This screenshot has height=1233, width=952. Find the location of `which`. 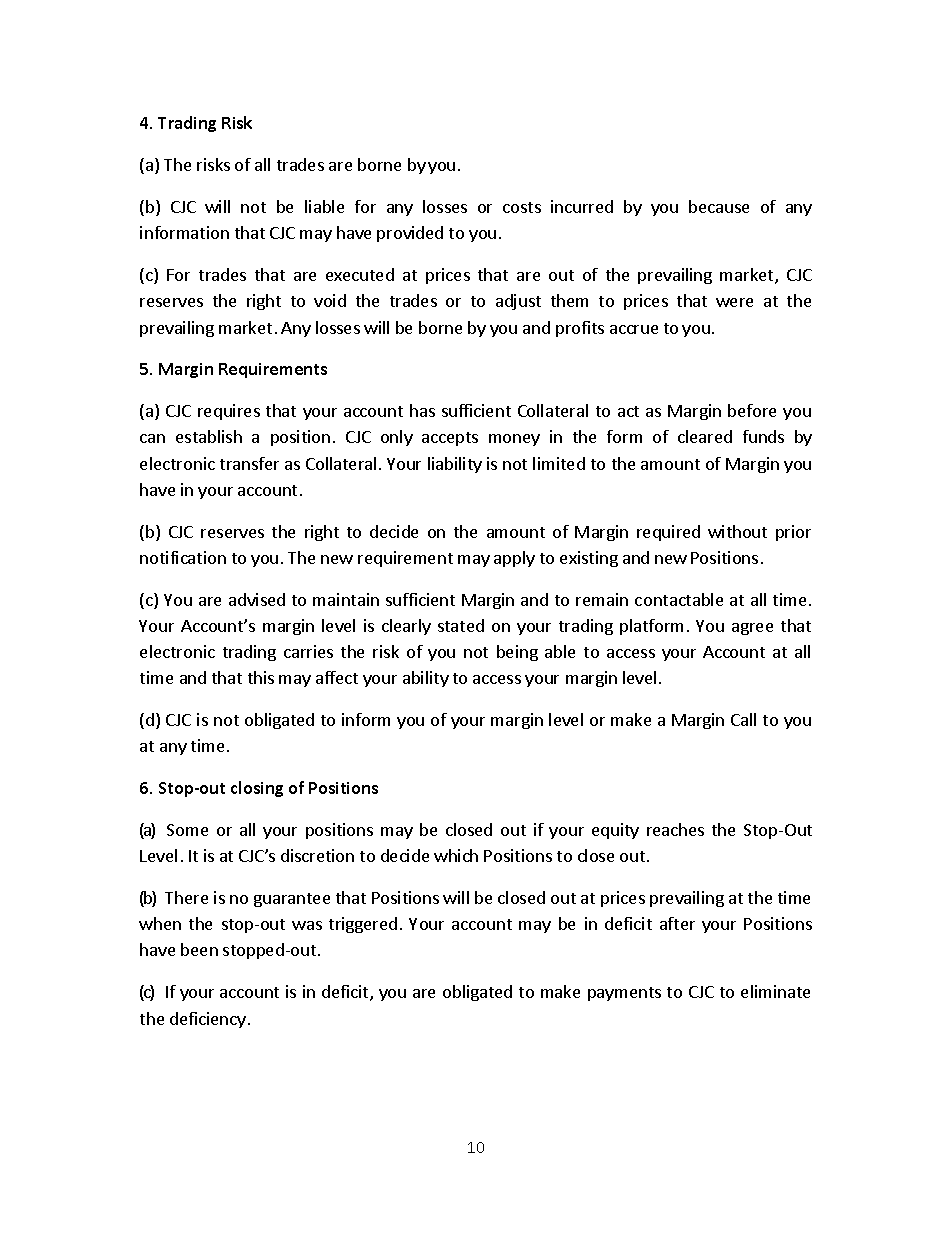

which is located at coordinates (456, 855).
